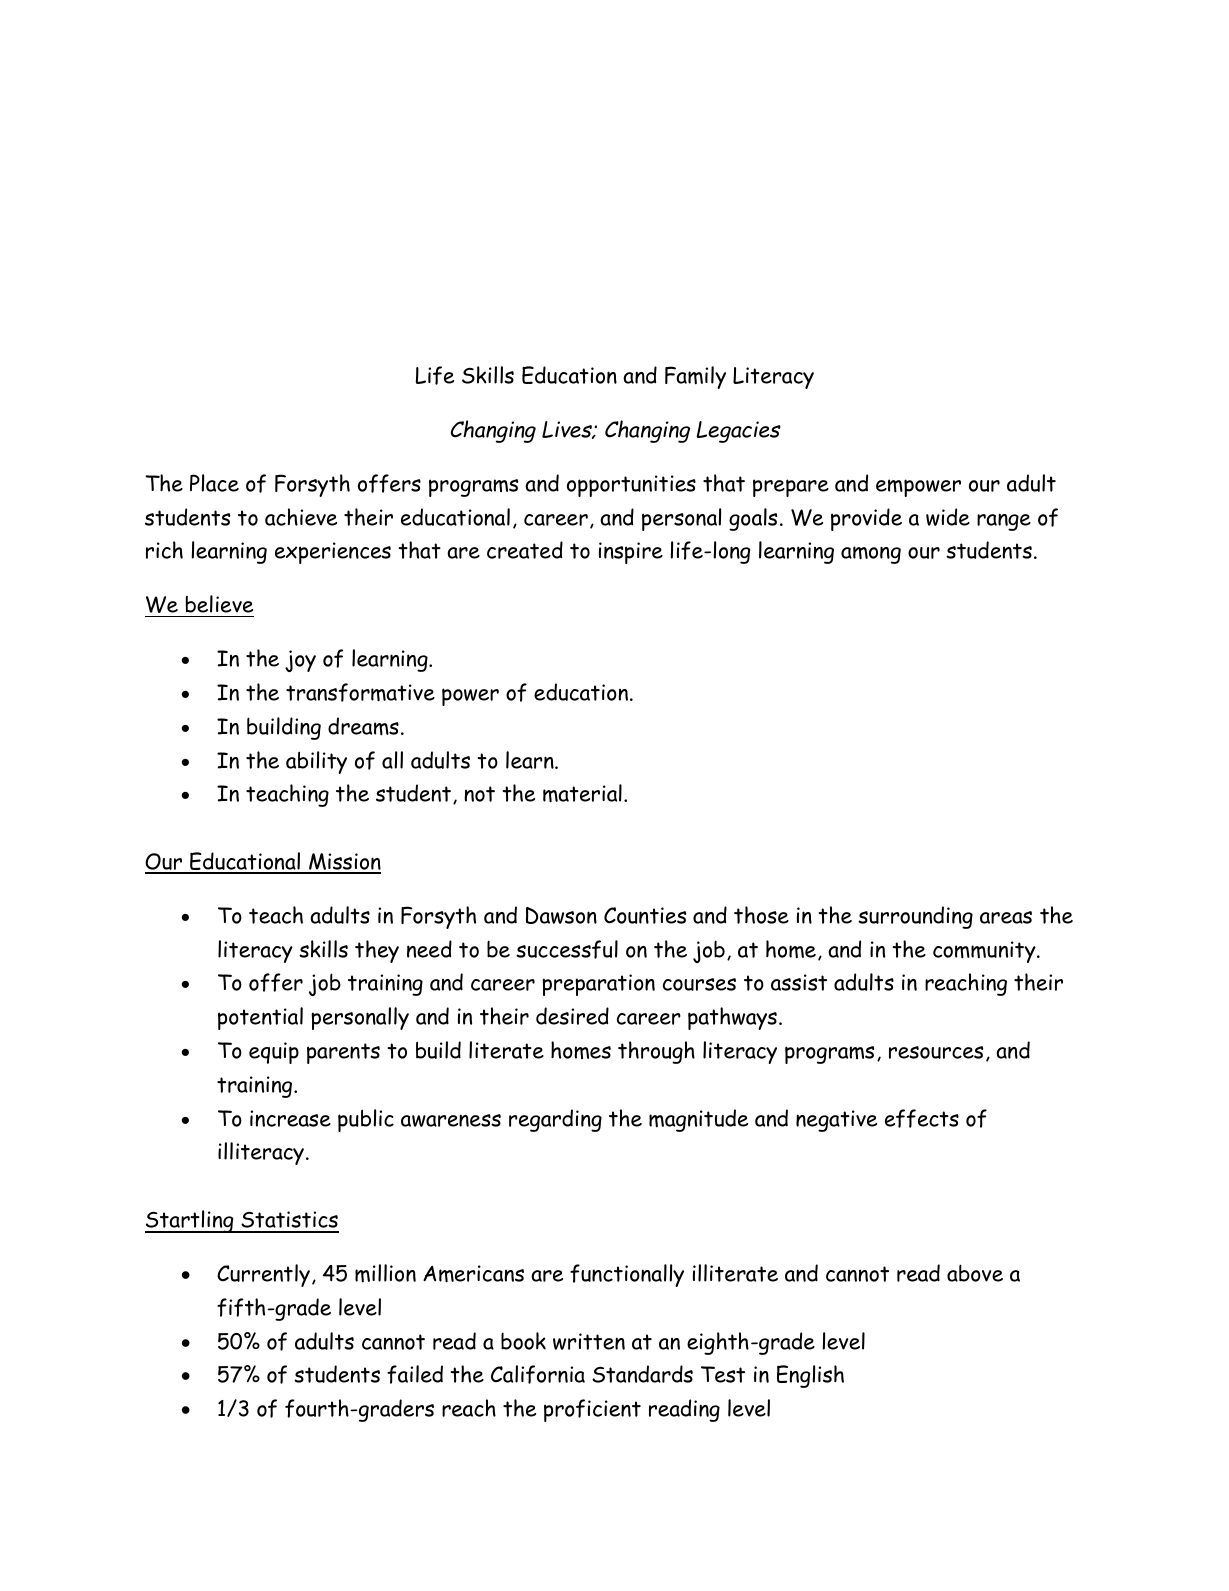 The width and height of the image is (1229, 1591). I want to click on Mission, so click(344, 863).
